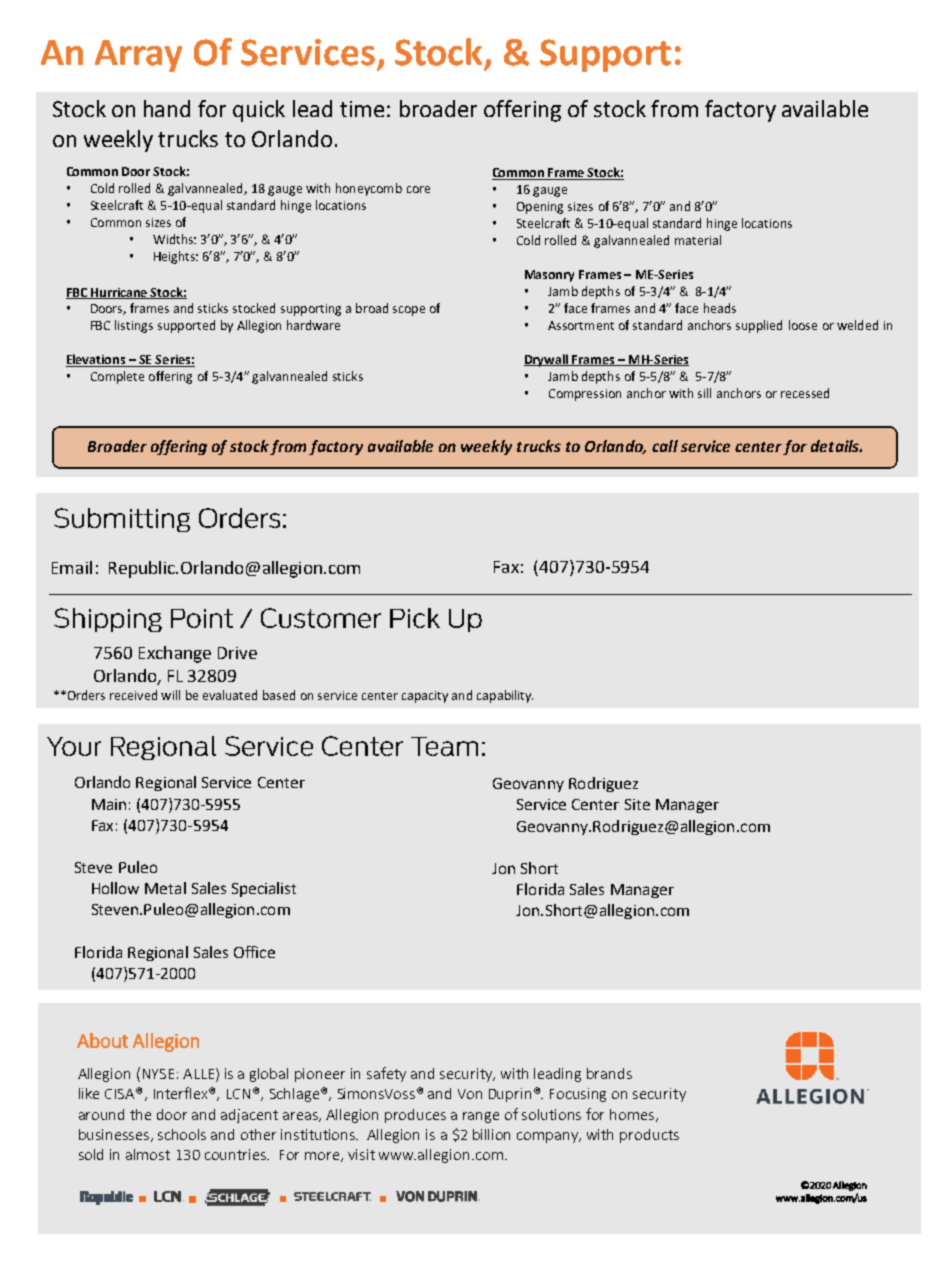  What do you see at coordinates (665, 446) in the screenshot?
I see `call` at bounding box center [665, 446].
